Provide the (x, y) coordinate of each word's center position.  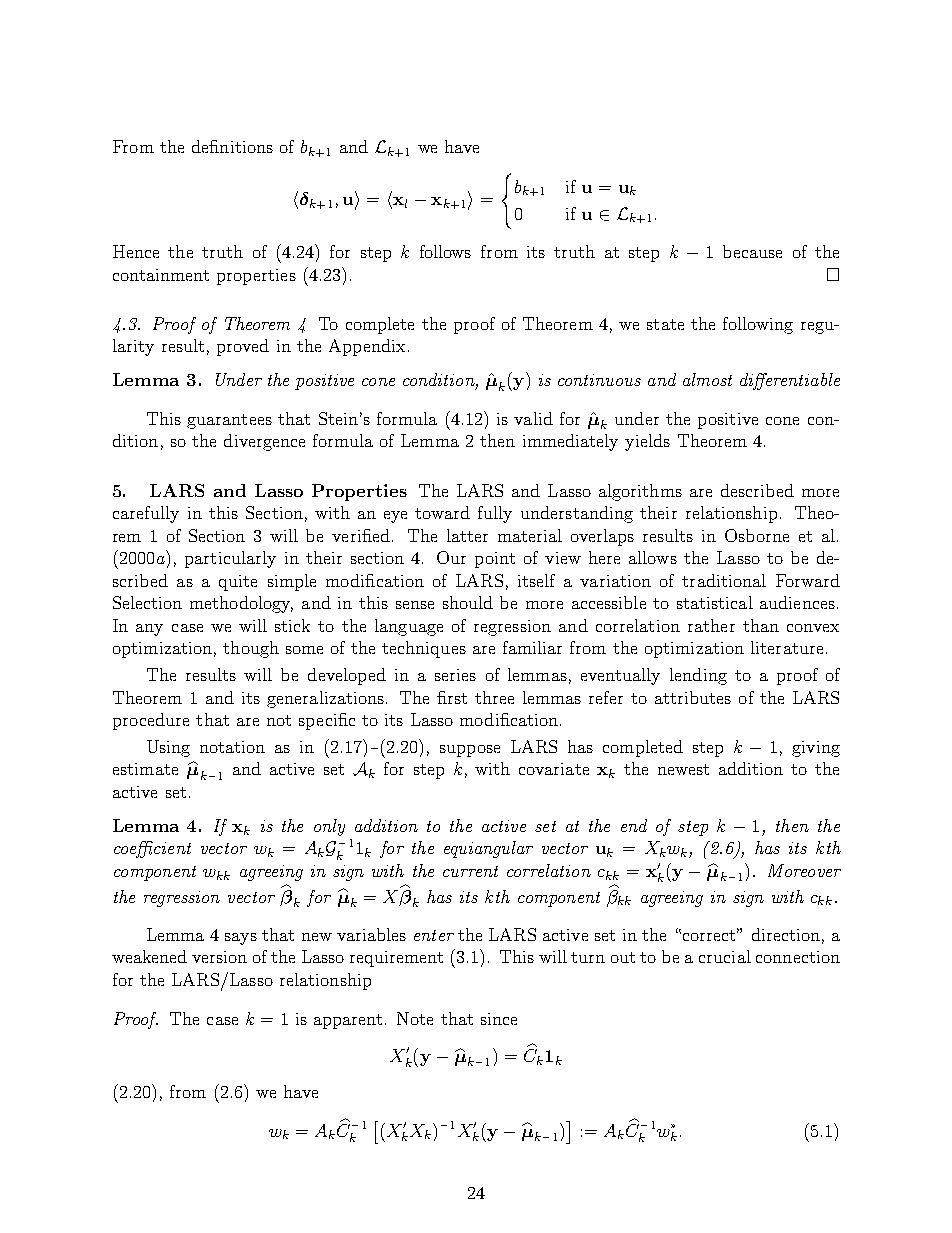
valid (533, 418)
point (495, 560)
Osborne (757, 535)
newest (683, 769)
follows (445, 251)
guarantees (229, 421)
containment (161, 275)
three (494, 697)
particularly (230, 559)
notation (232, 747)
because (752, 251)
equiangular (488, 849)
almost (707, 379)
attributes (693, 697)
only (329, 827)
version (219, 957)
